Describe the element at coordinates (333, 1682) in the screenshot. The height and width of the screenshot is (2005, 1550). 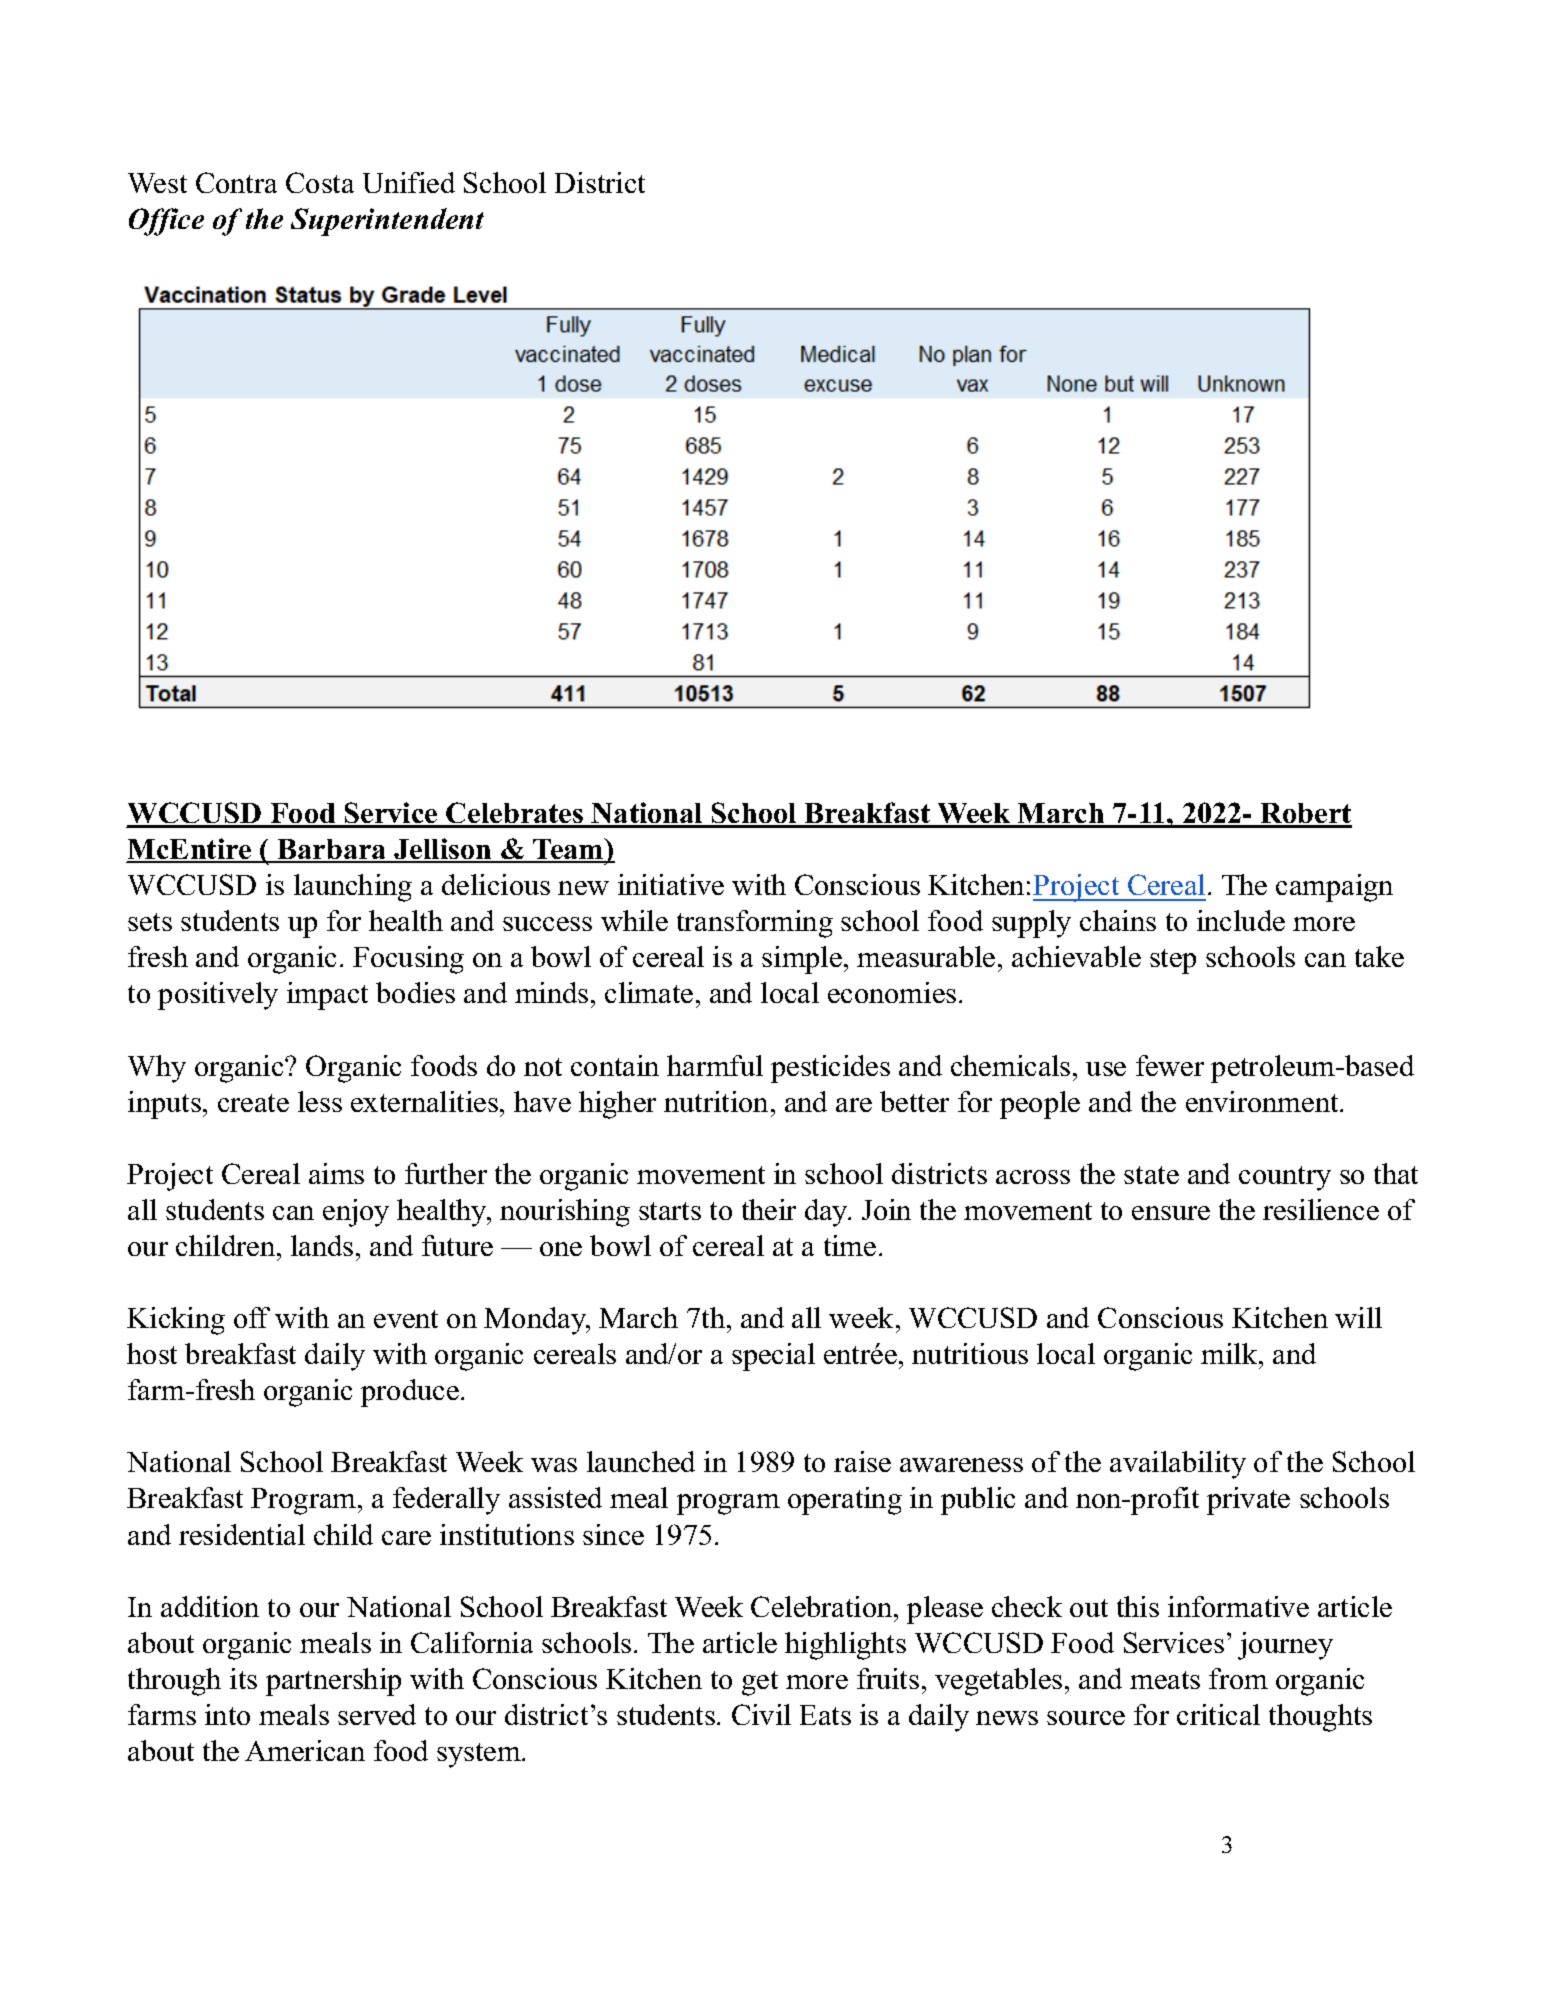
I see `partnership` at that location.
